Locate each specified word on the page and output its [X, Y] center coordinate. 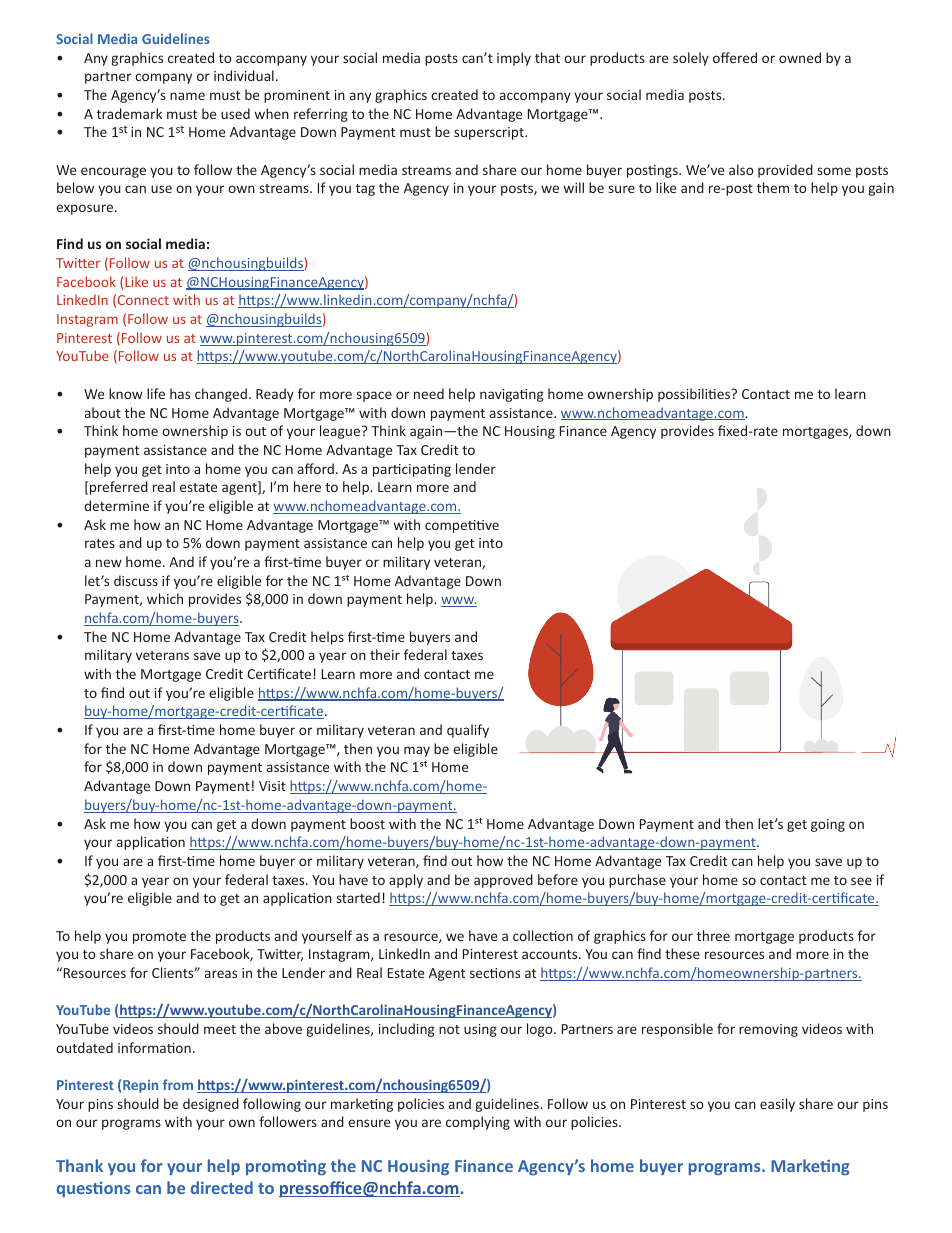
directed [222, 1187]
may [417, 751]
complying [478, 1123]
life [156, 393]
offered [735, 57]
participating [412, 470]
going [828, 825]
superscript [490, 133]
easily [777, 1105]
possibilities [695, 395]
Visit [272, 786]
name [187, 96]
